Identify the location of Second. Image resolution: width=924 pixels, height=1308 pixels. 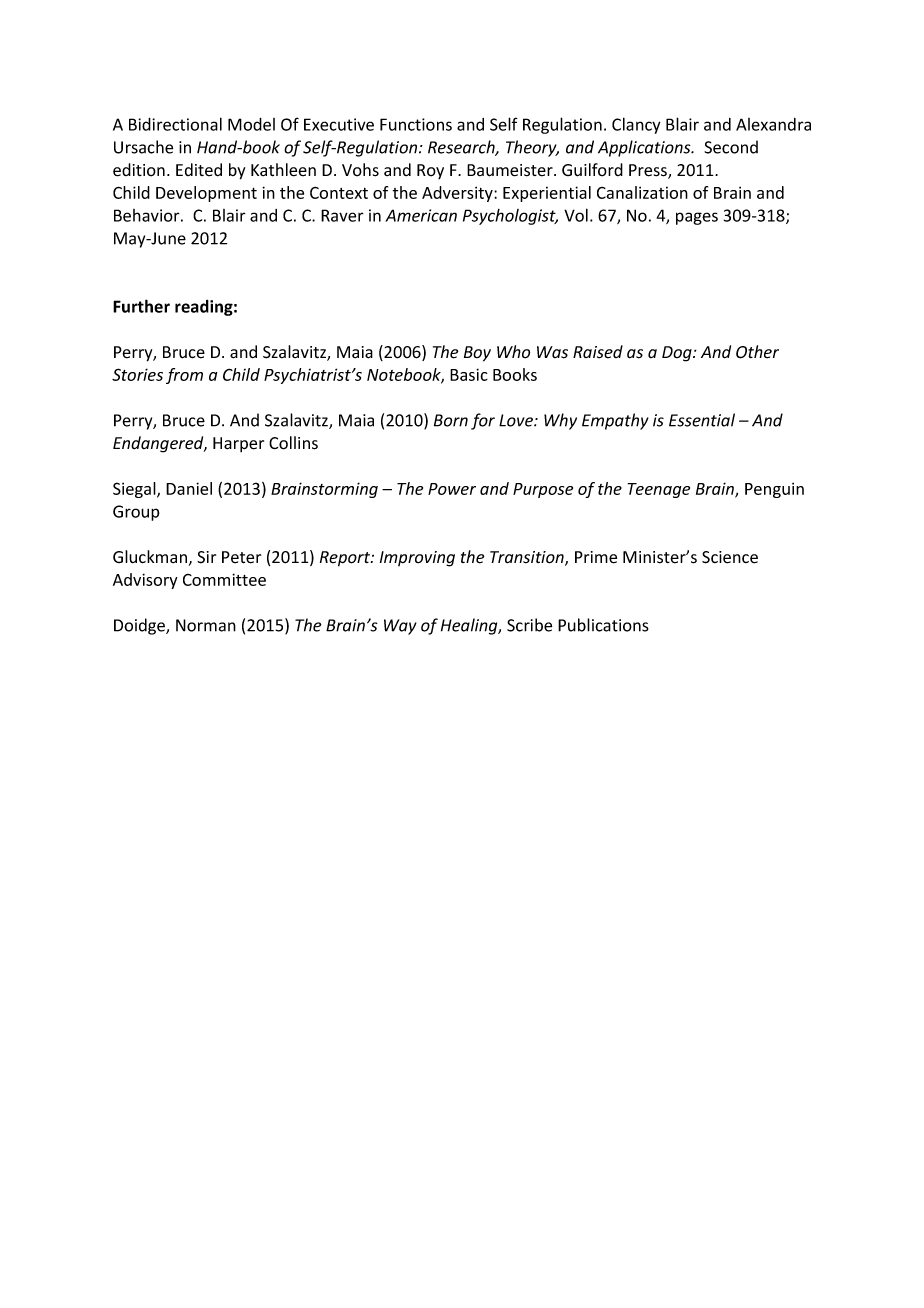
(731, 147).
